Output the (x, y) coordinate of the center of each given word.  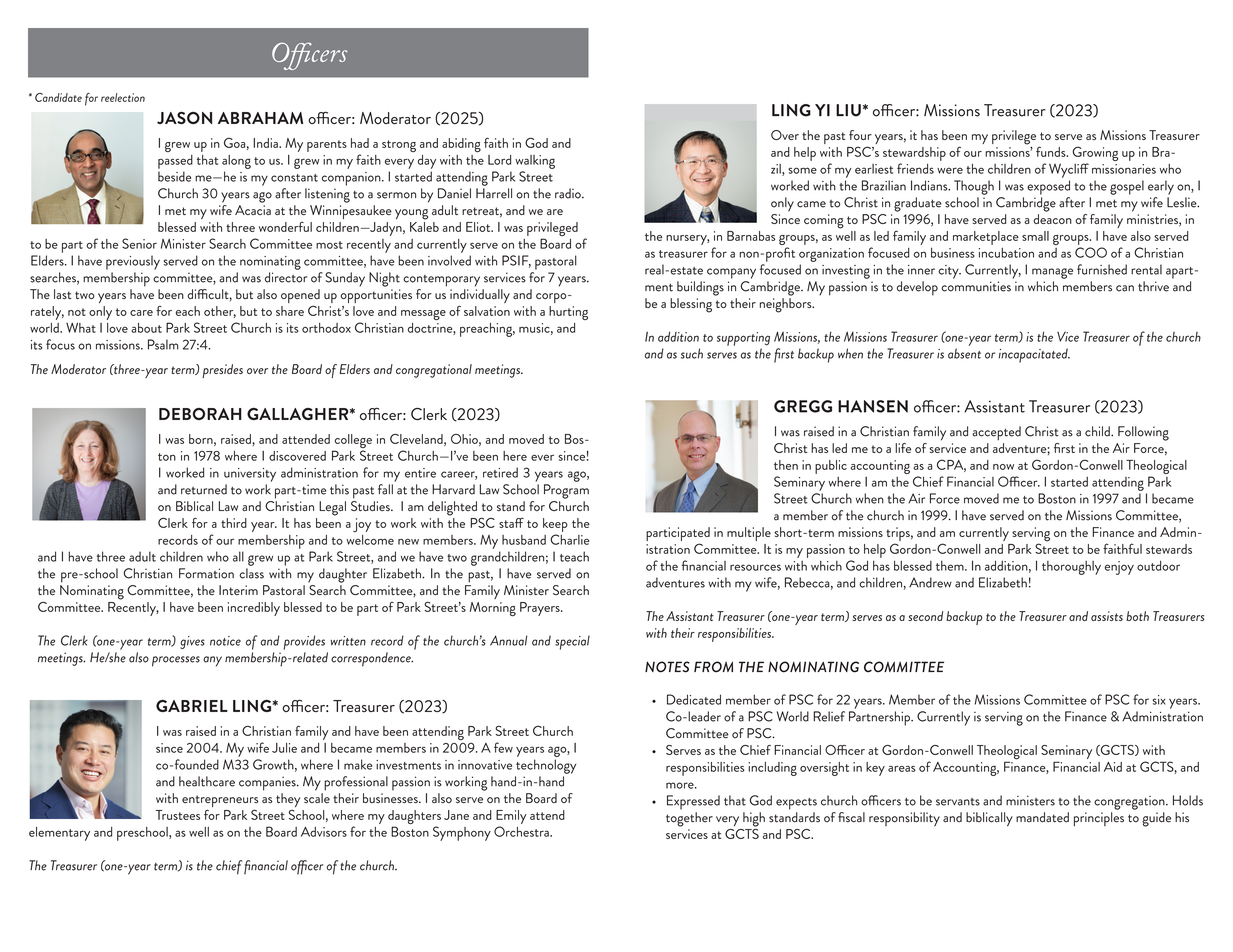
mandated (1042, 817)
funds (1052, 151)
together (689, 819)
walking (535, 162)
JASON (184, 118)
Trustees (178, 815)
